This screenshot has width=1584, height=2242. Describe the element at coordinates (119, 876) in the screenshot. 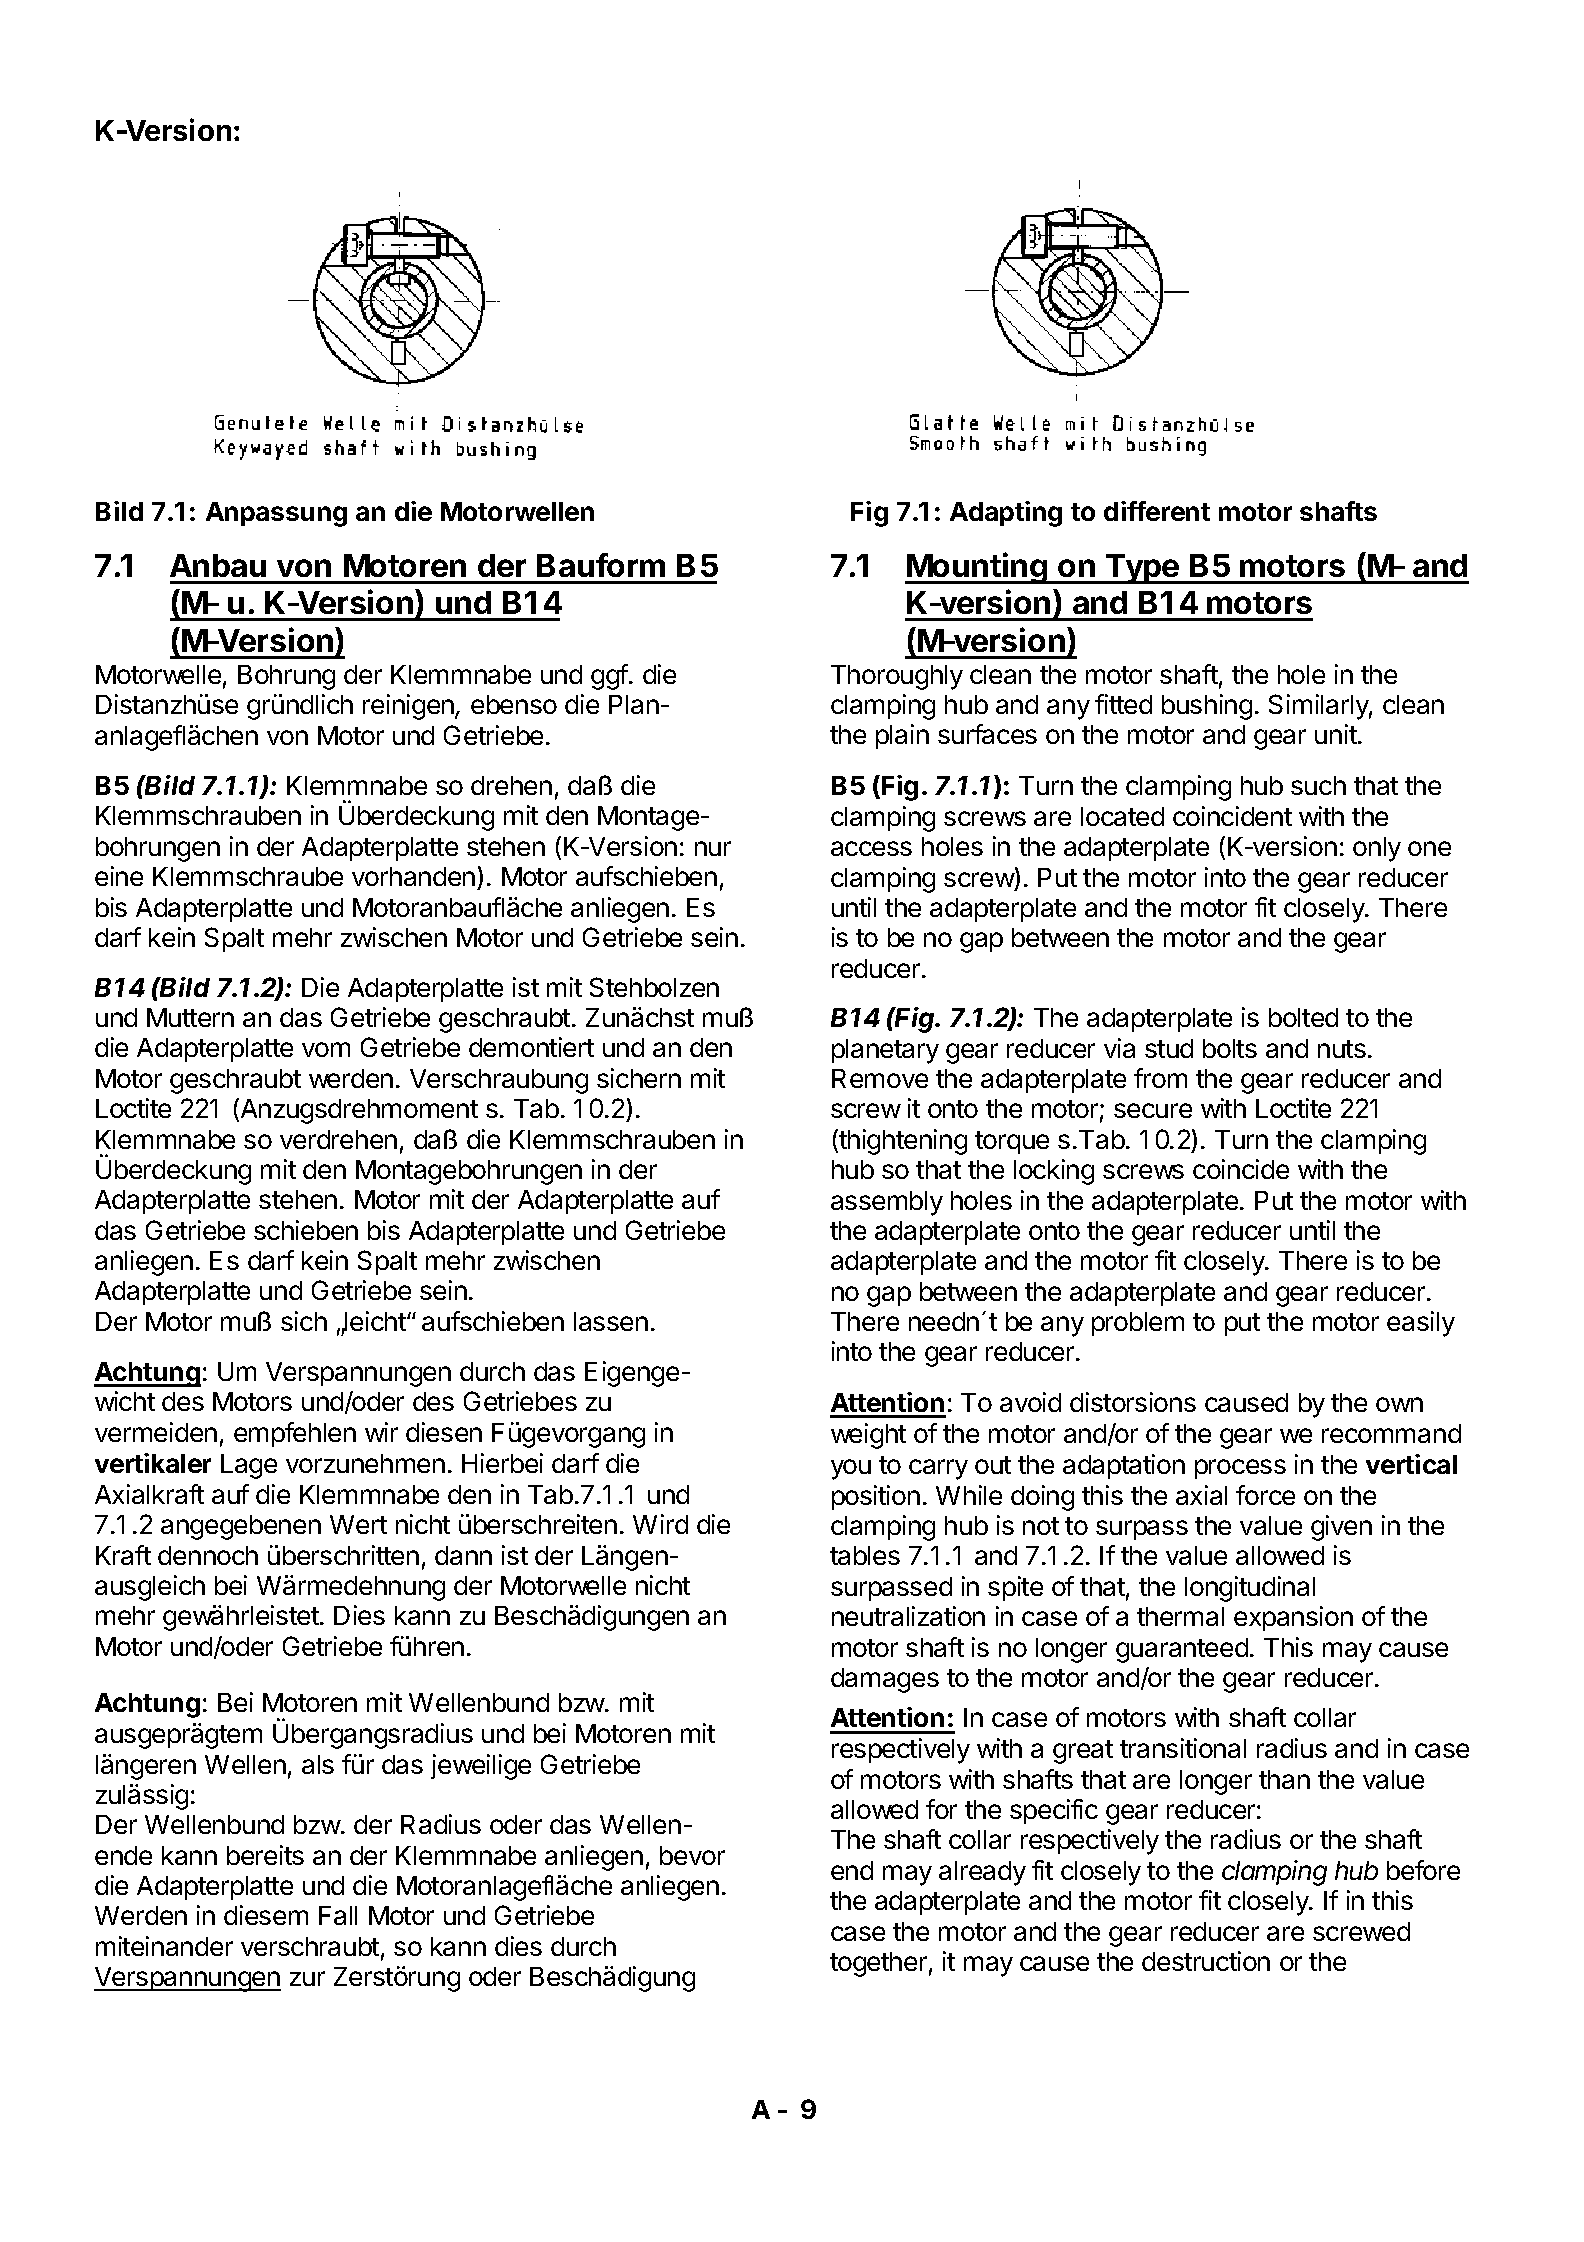

I see `eine` at that location.
